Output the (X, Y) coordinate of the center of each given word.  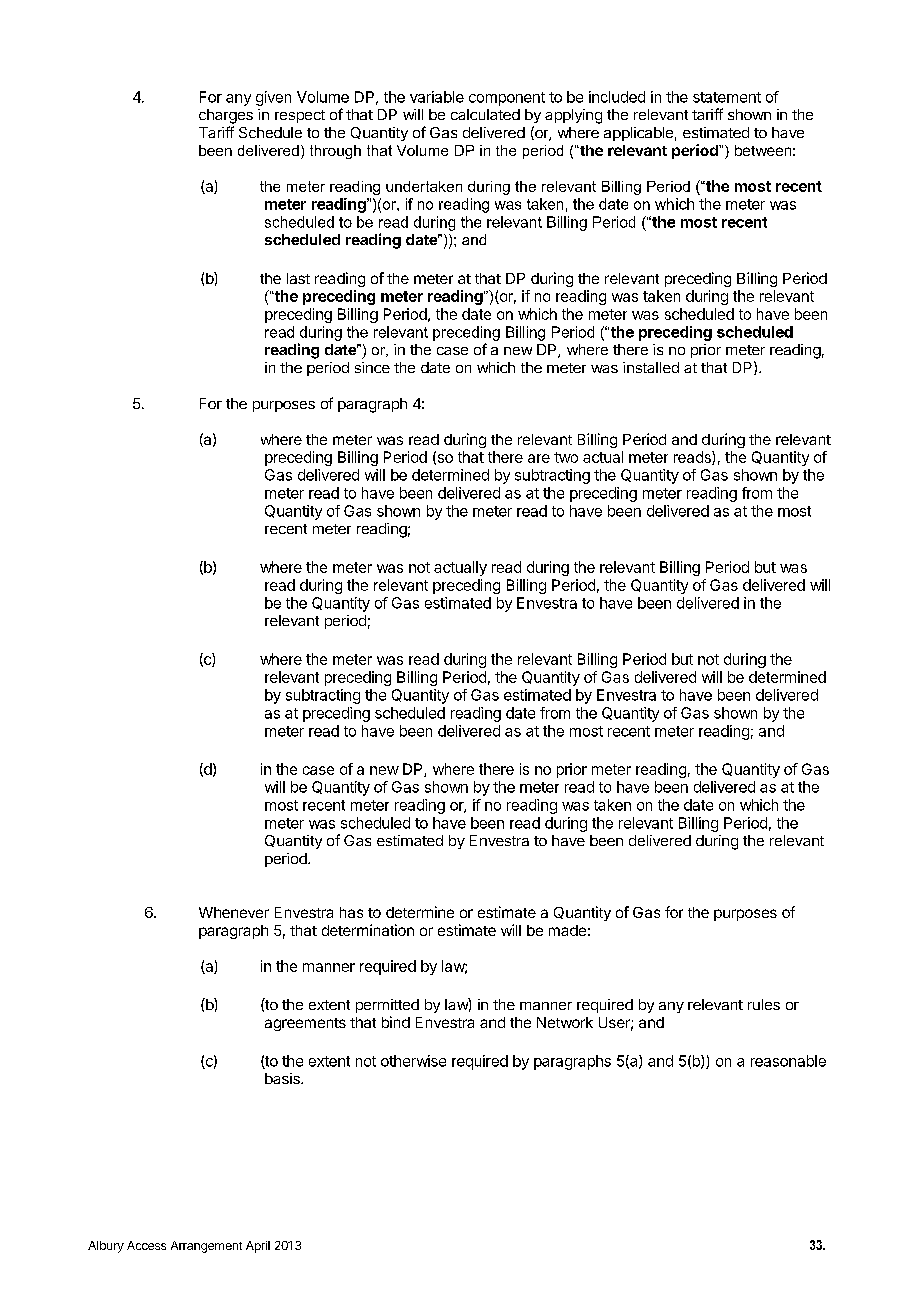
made (567, 930)
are (539, 458)
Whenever (234, 912)
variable (437, 97)
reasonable (788, 1061)
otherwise (413, 1061)
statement (727, 97)
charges (226, 116)
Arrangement (206, 1247)
